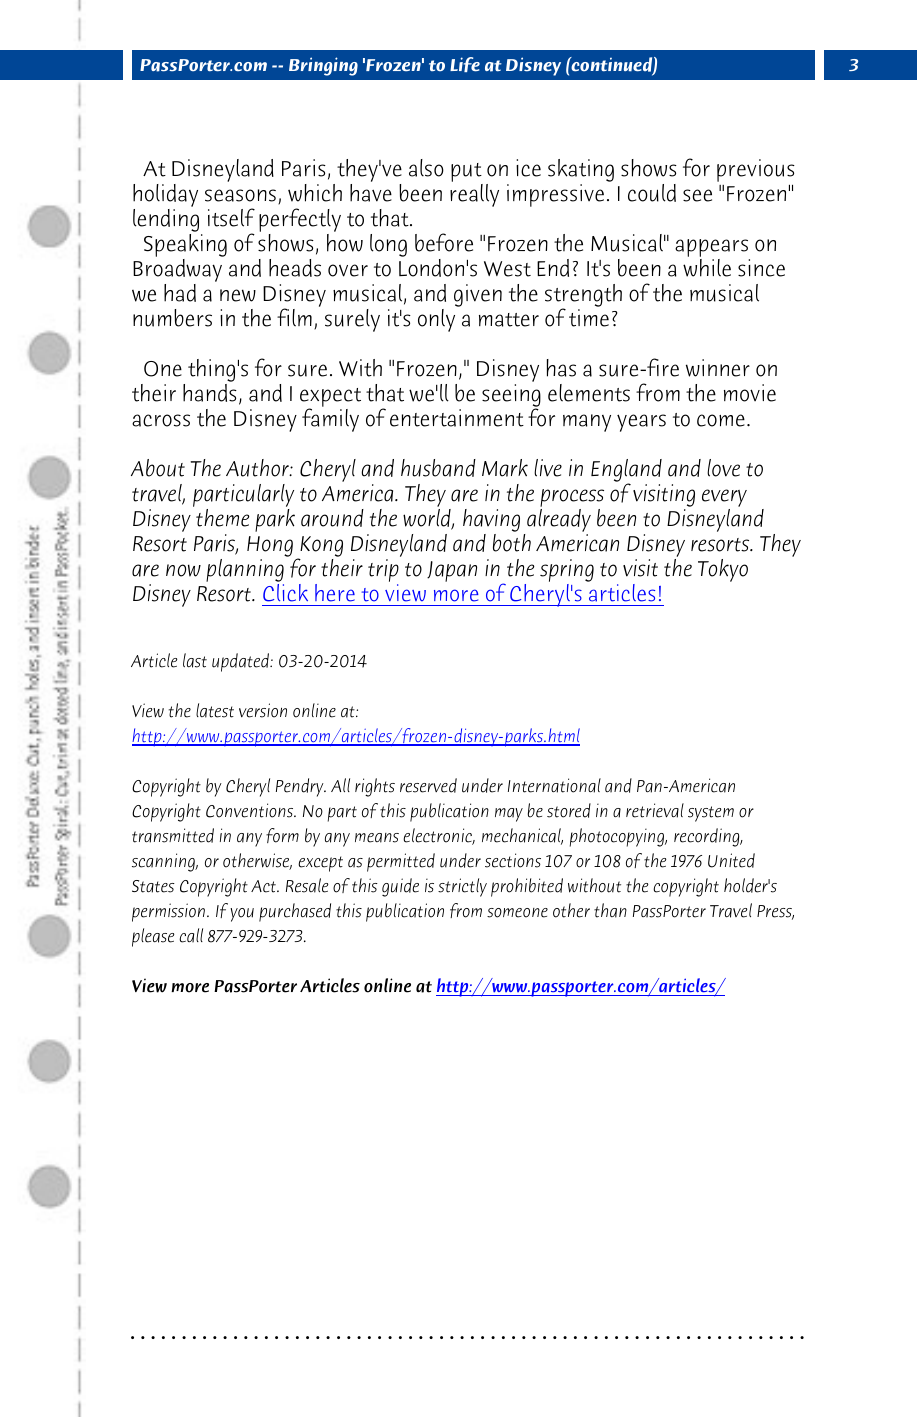 This screenshot has width=917, height=1417. Describe the element at coordinates (465, 64) in the screenshot. I see `Life` at that location.
